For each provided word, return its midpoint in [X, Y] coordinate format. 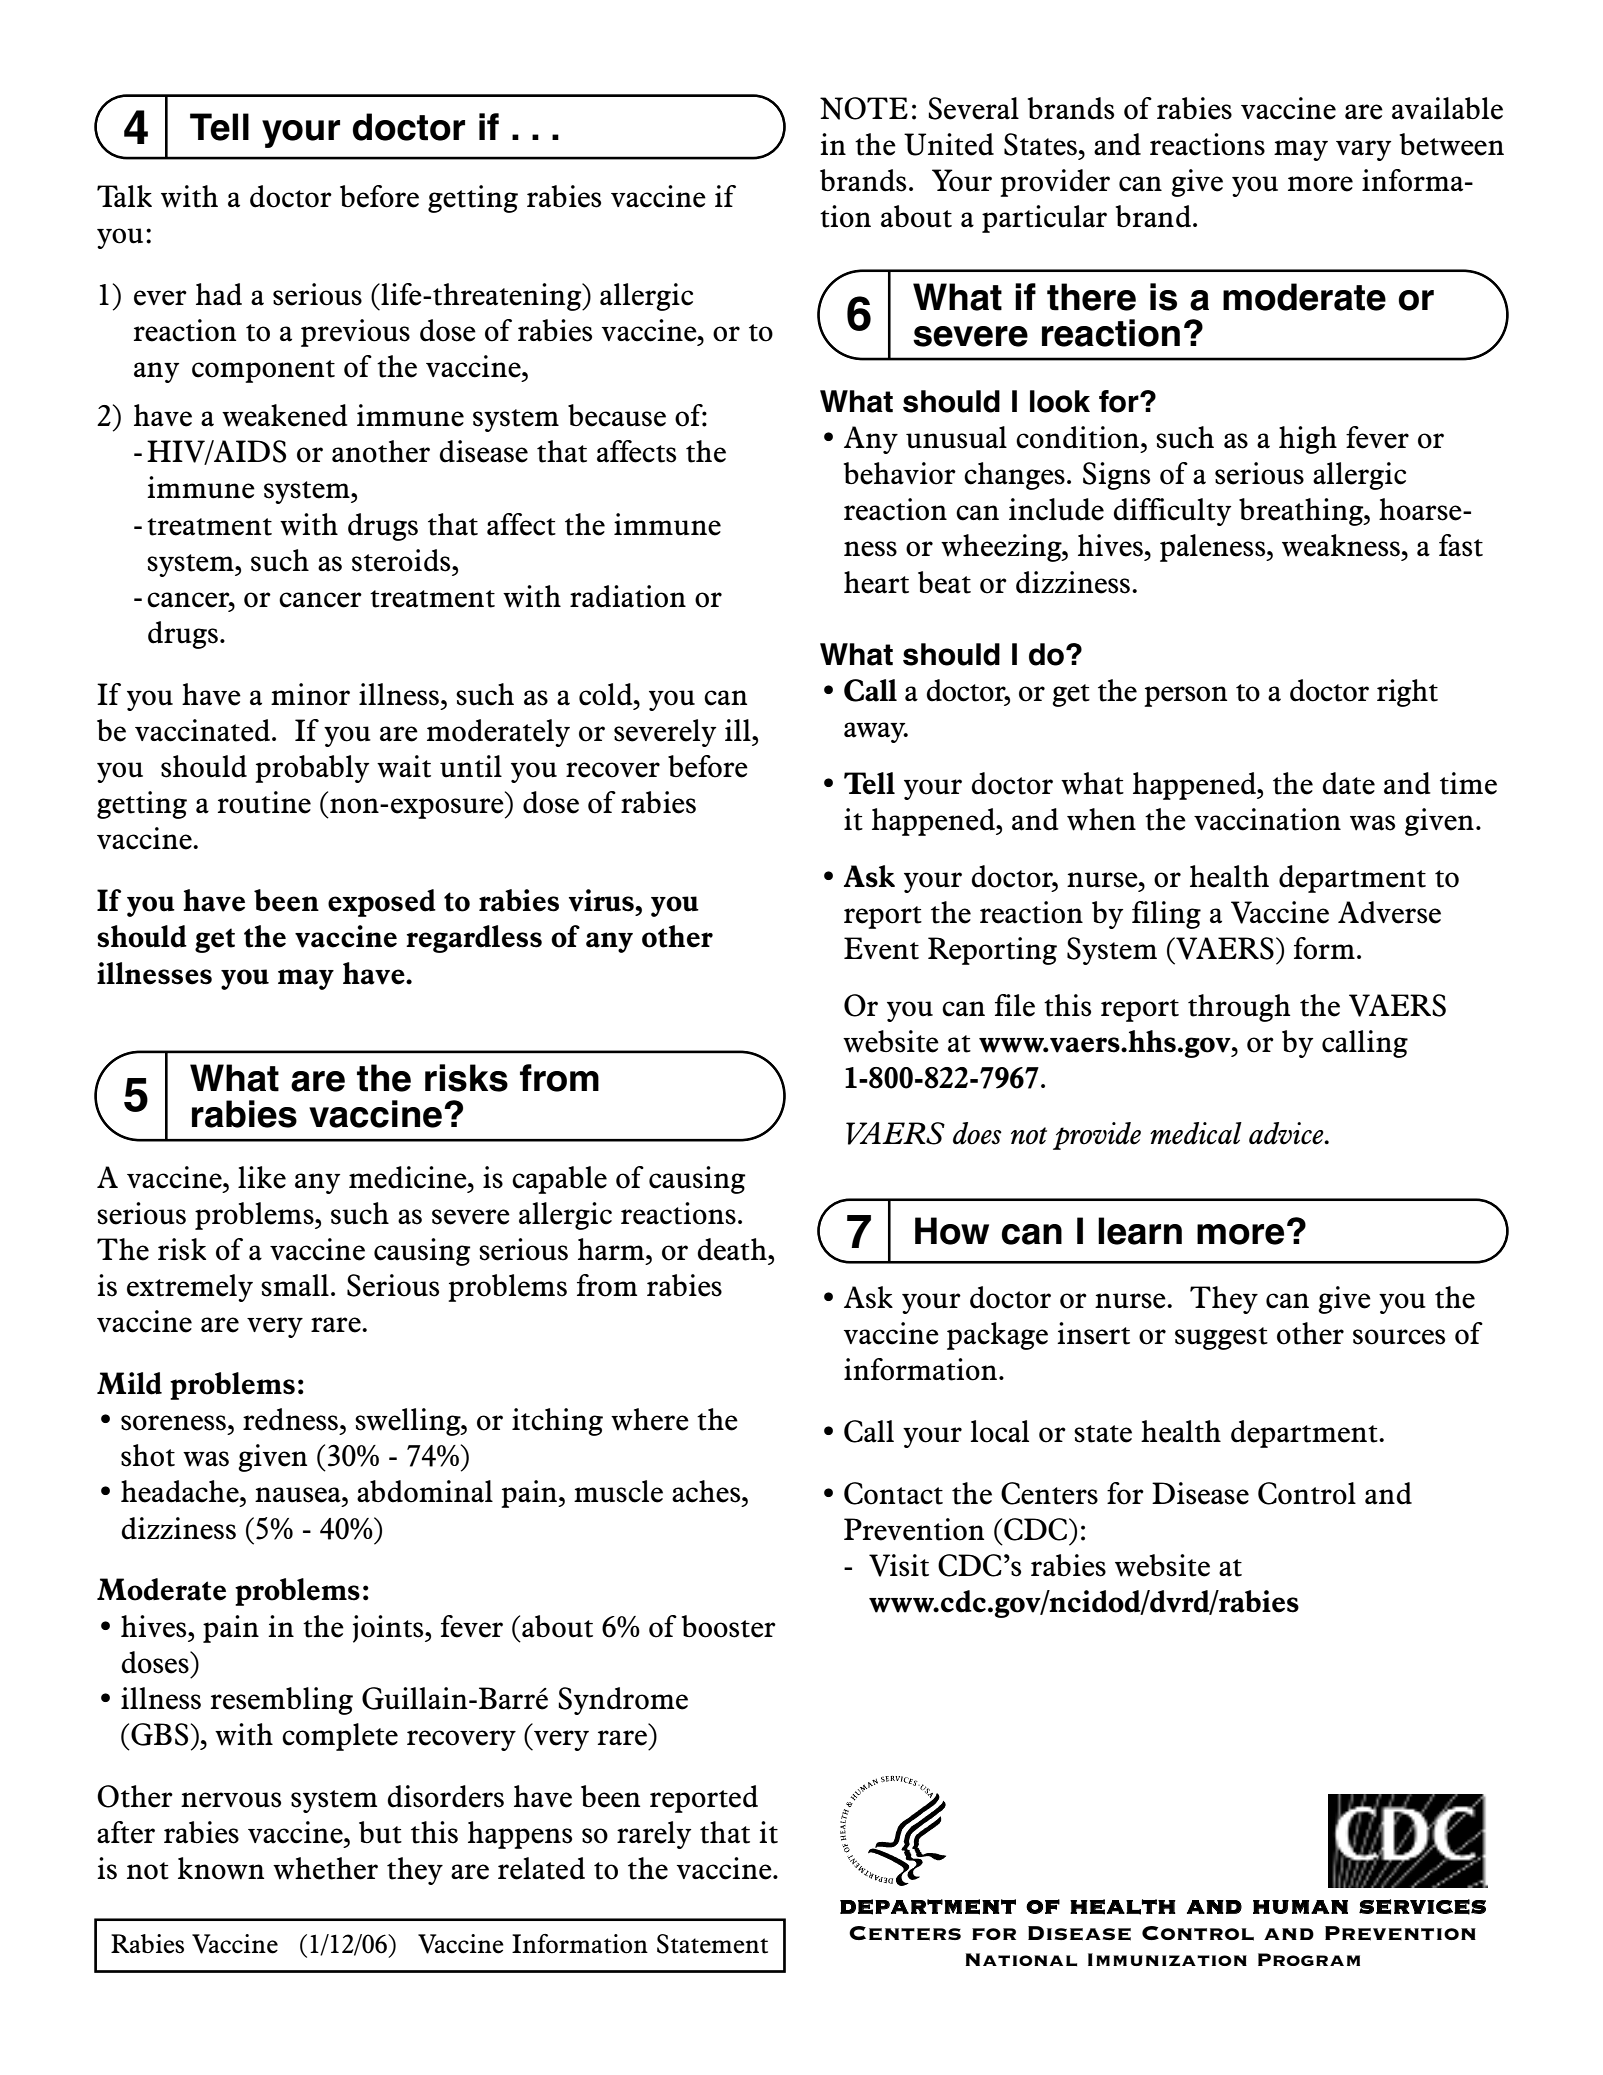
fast [1461, 545]
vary [1363, 150]
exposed [382, 903]
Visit [899, 1565]
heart [876, 582]
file [1015, 1005]
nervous [231, 1800]
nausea [299, 1495]
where [650, 1419]
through [1239, 1008]
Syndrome [623, 1701]
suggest [1221, 1338]
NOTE [864, 108]
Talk [124, 196]
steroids [402, 560]
